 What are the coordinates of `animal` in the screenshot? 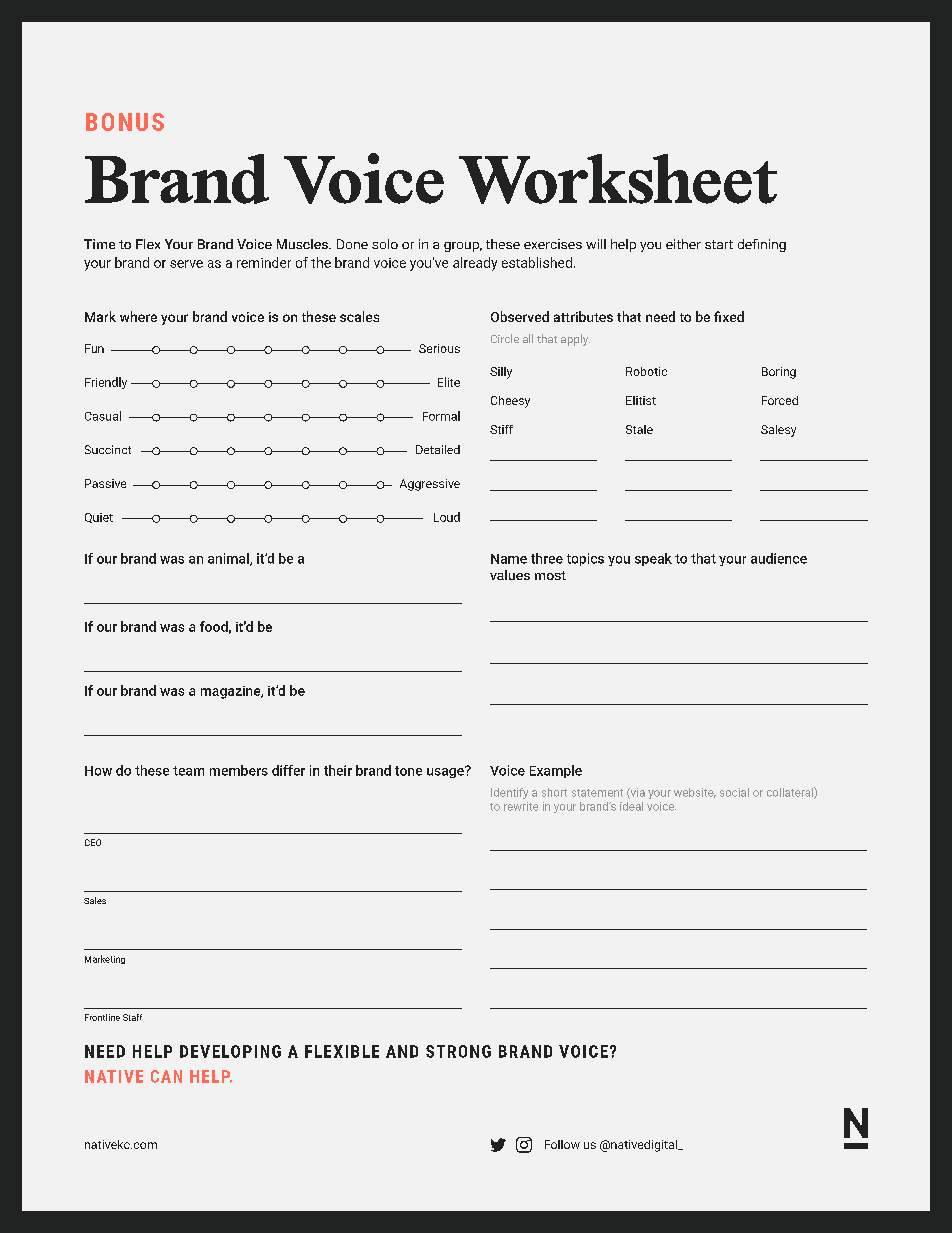 It's located at (229, 559).
